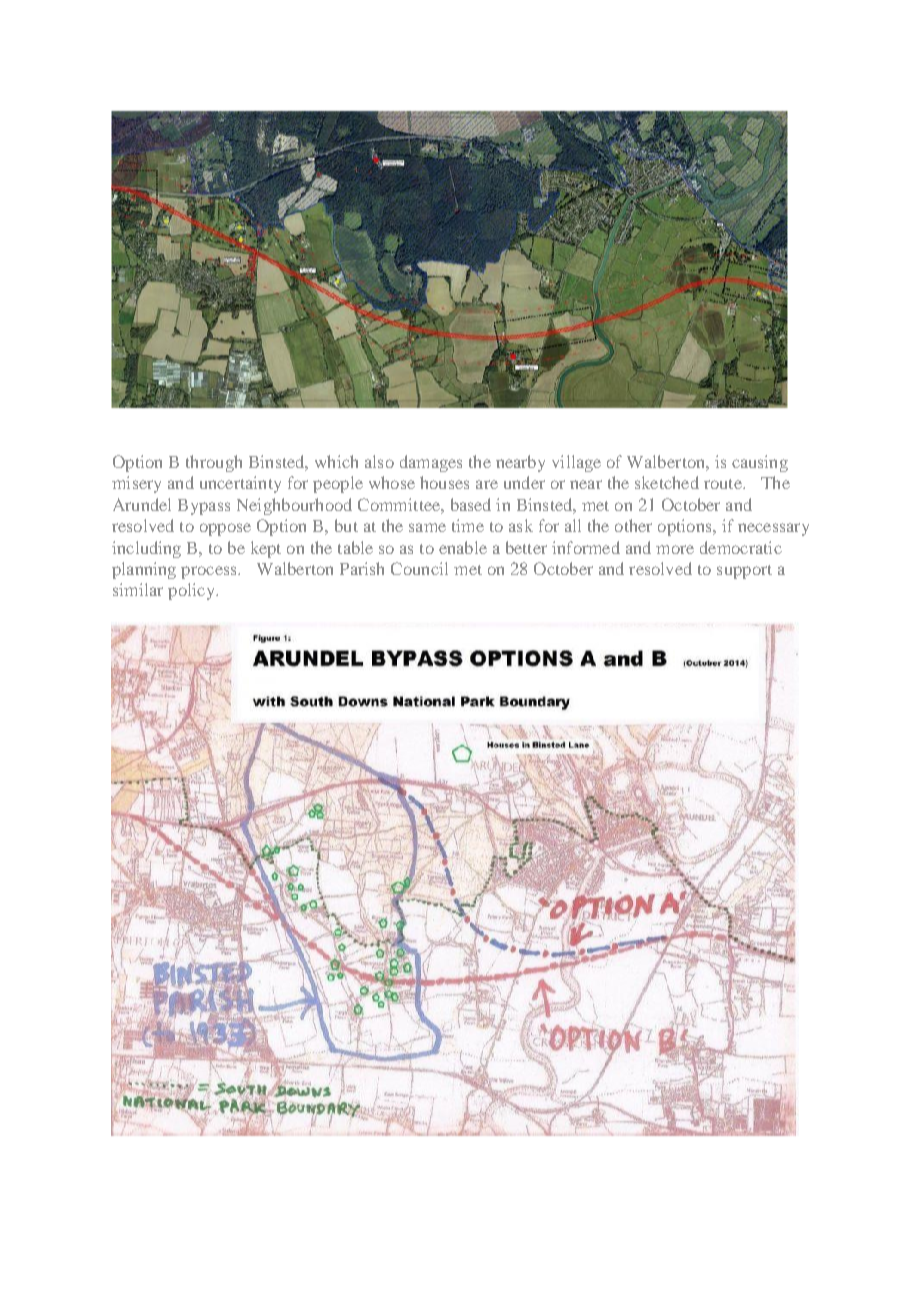  What do you see at coordinates (471, 504) in the screenshot?
I see `based` at bounding box center [471, 504].
